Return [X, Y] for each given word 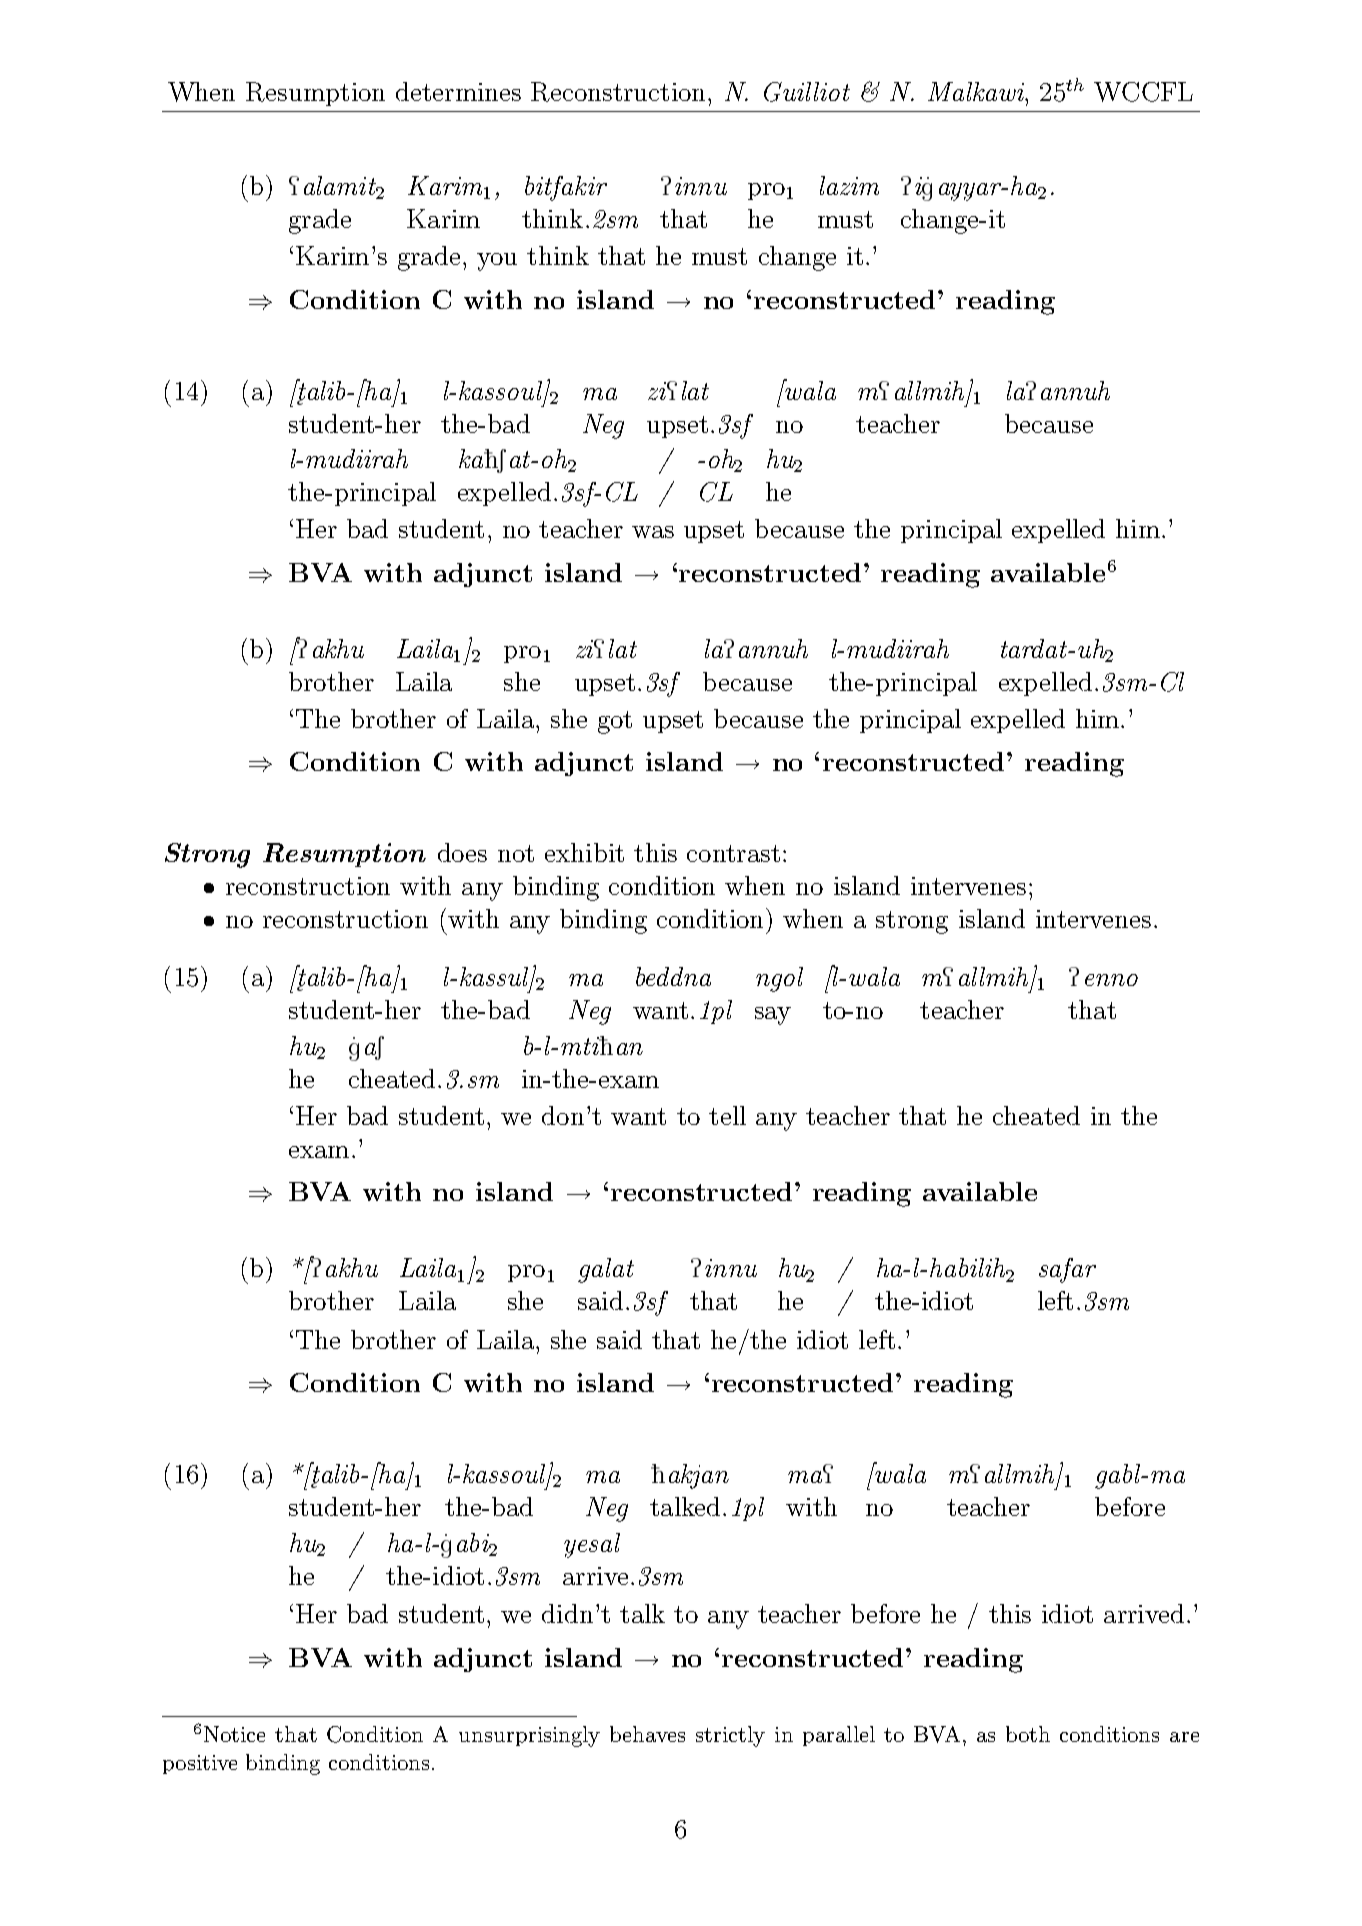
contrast [733, 853]
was [653, 532]
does [462, 852]
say [773, 1016]
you [497, 262]
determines [458, 91]
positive [200, 1764]
